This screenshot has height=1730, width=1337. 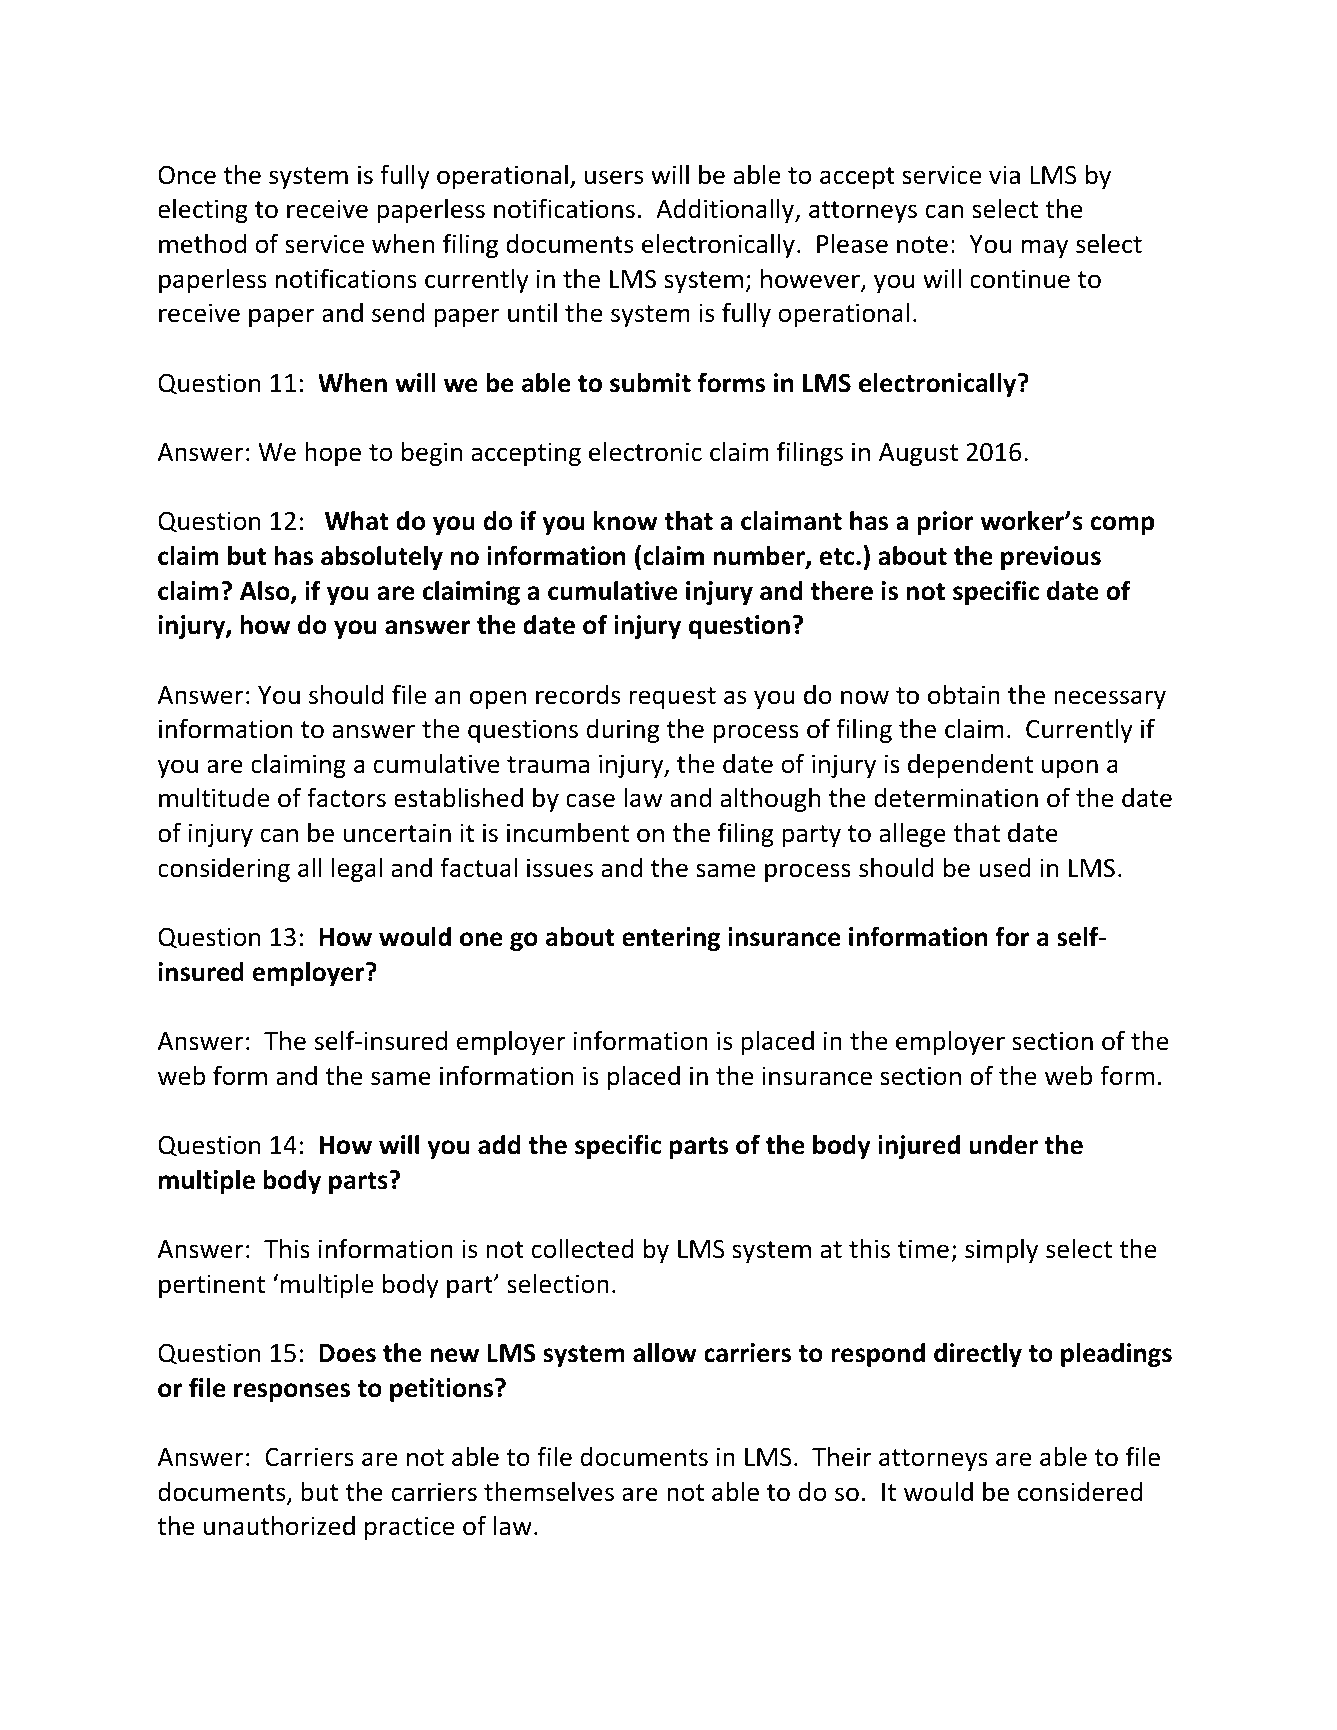 I want to click on legal, so click(x=357, y=869).
